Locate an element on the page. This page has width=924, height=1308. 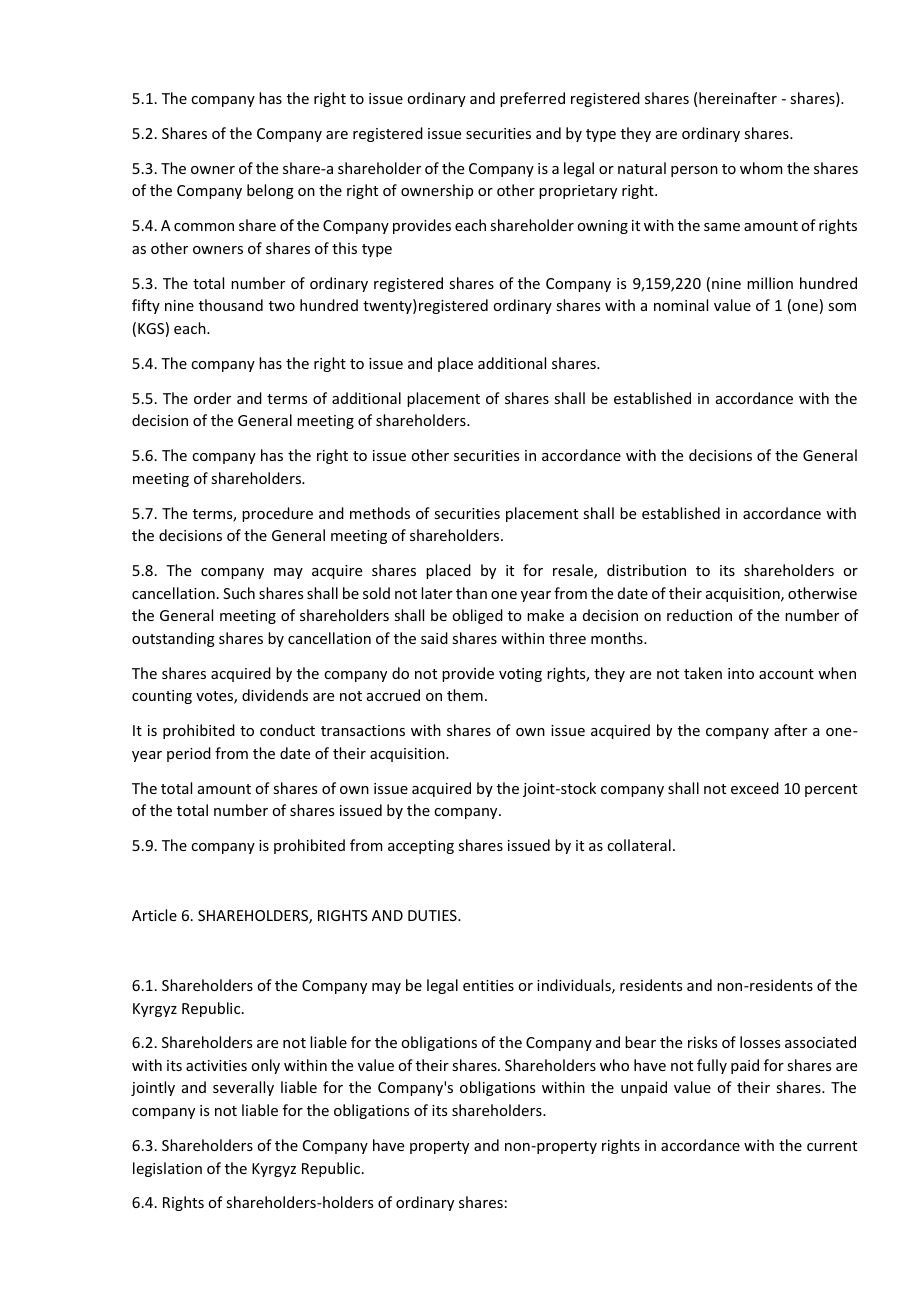
into is located at coordinates (741, 673).
